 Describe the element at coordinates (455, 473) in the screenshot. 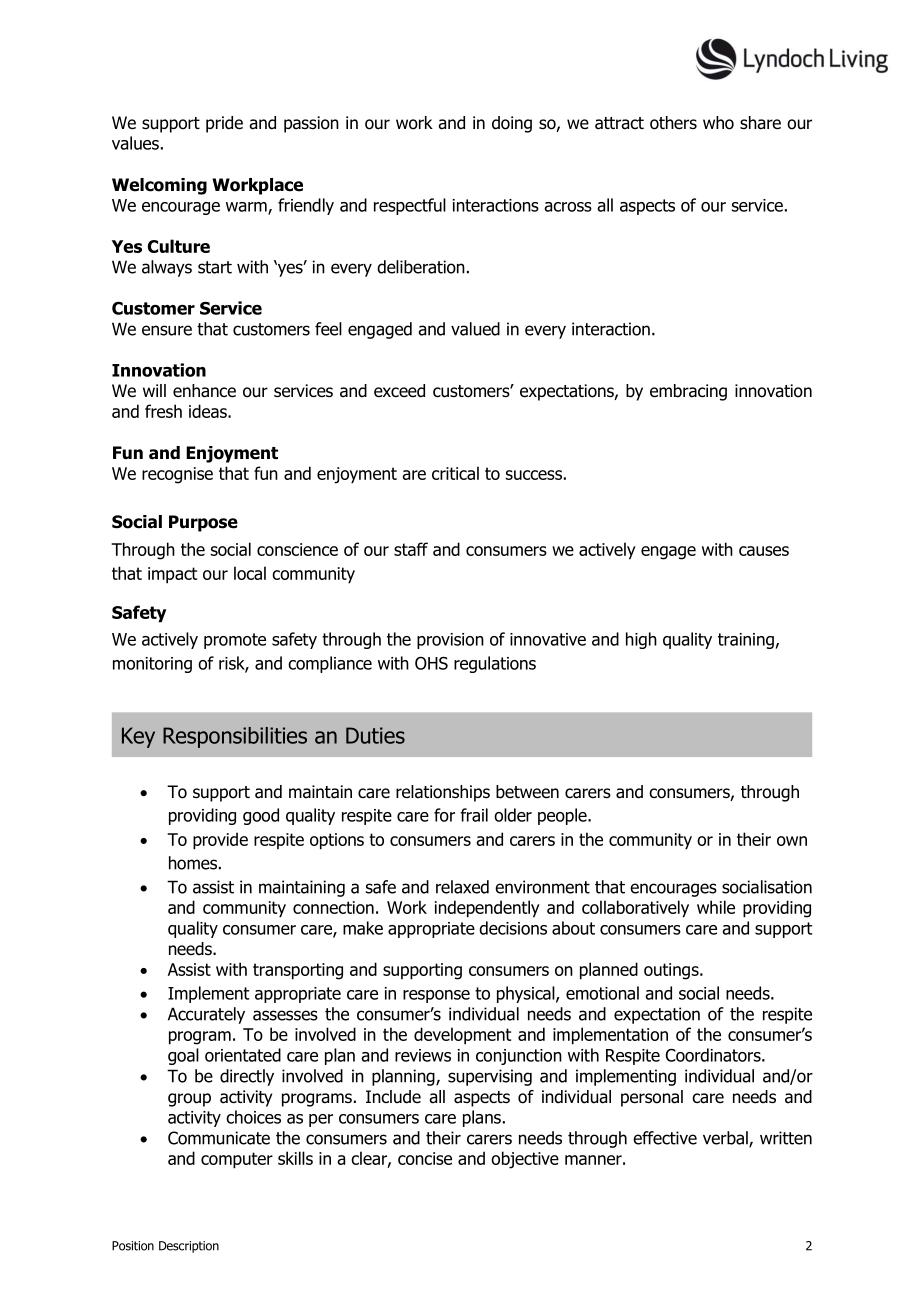

I see `critical` at that location.
